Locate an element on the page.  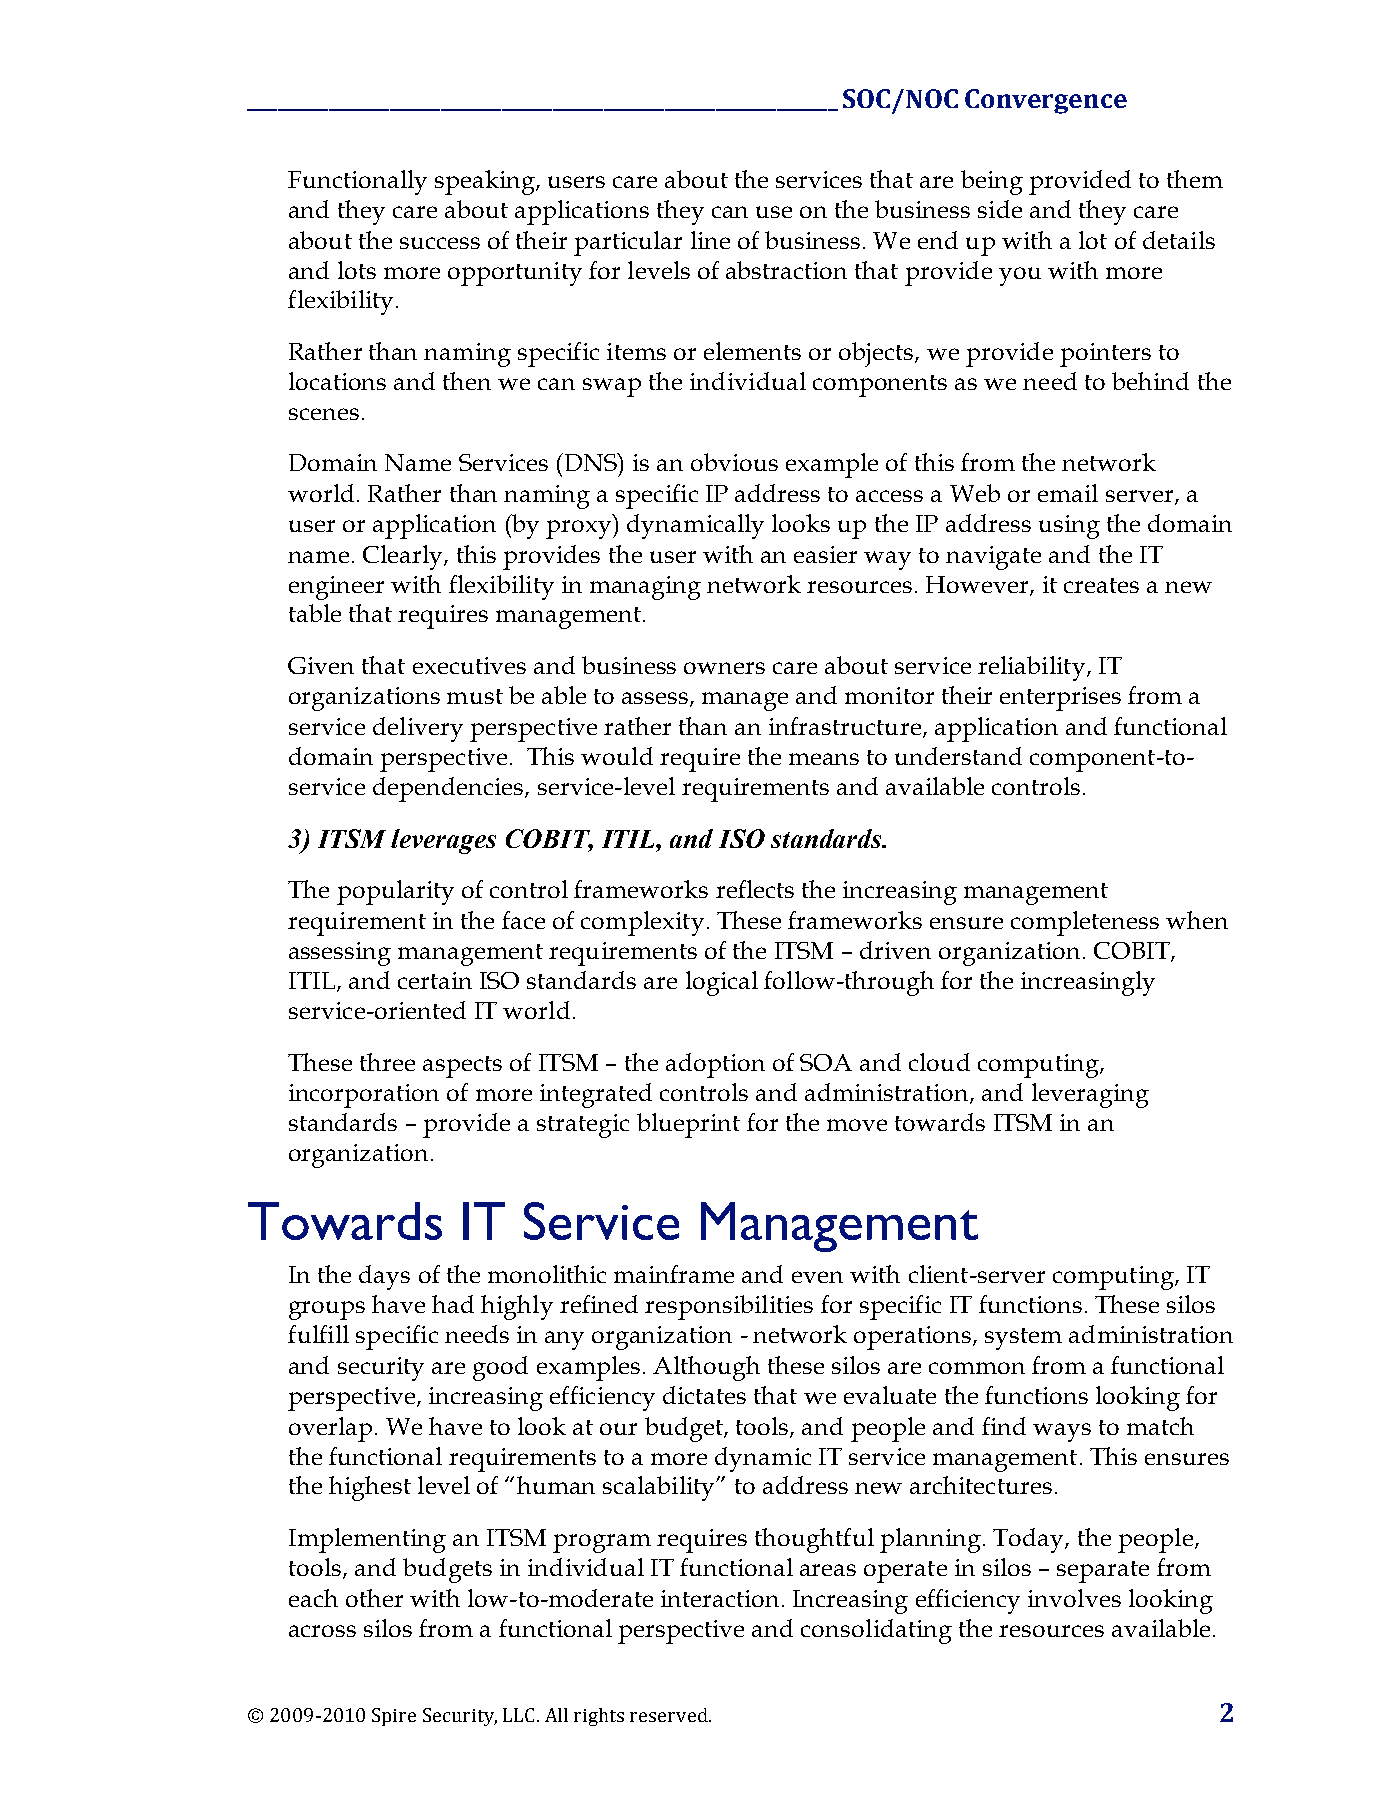
owners is located at coordinates (724, 668).
